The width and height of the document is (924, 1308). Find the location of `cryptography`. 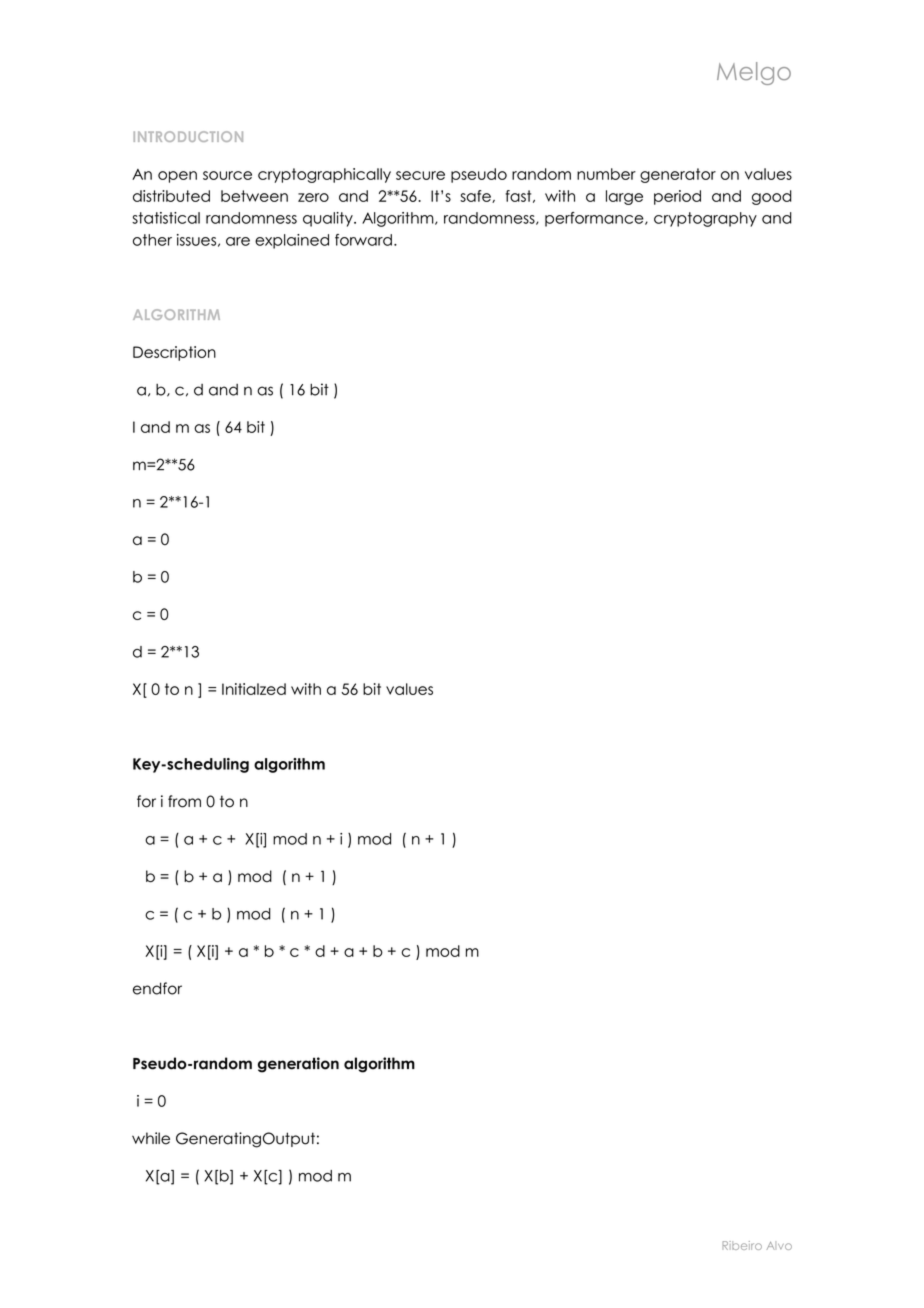

cryptography is located at coordinates (705, 219).
